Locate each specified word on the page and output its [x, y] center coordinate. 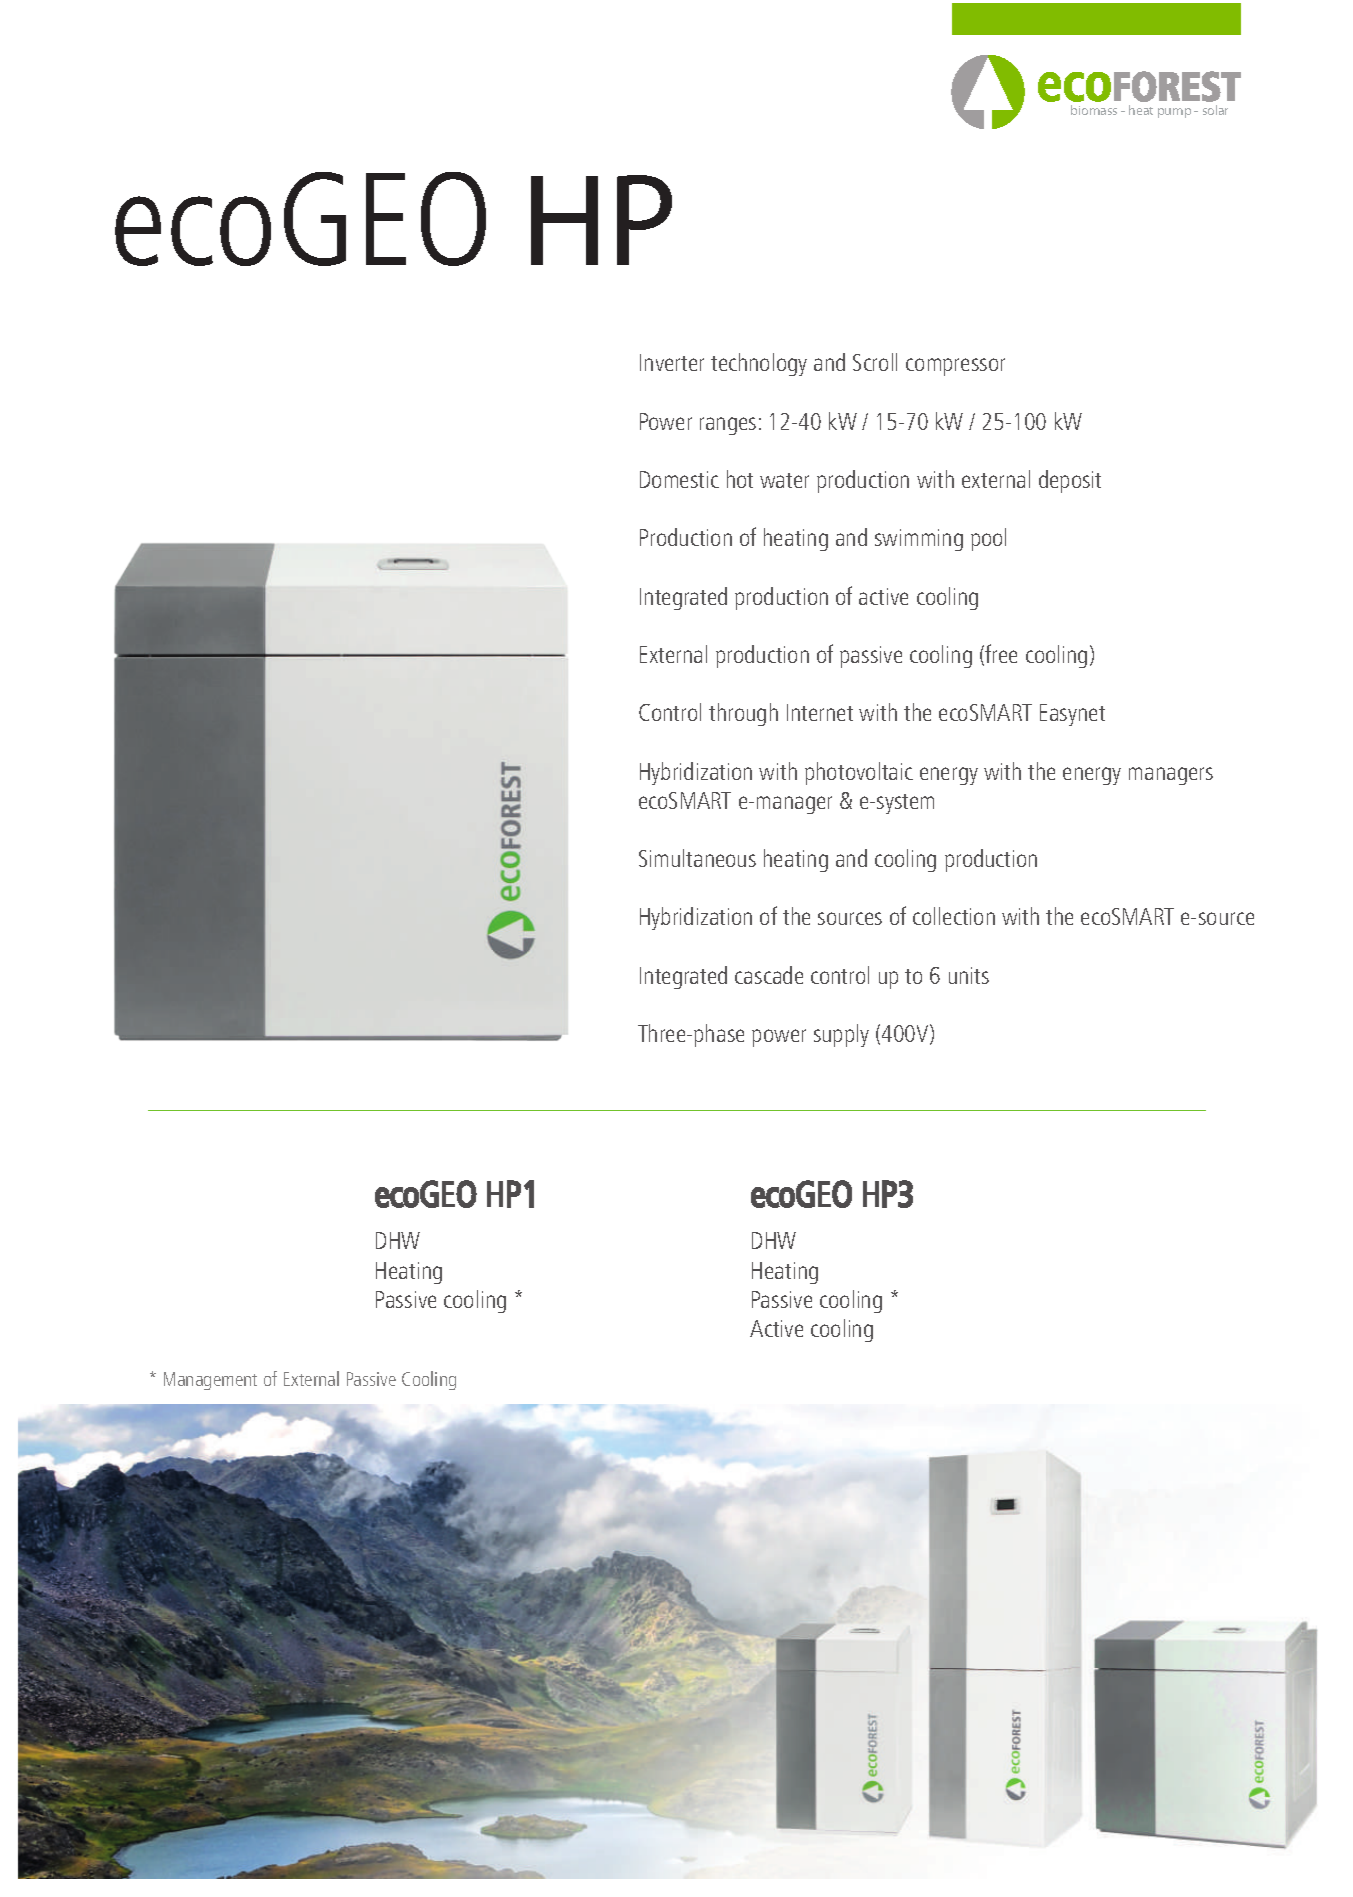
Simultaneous [697, 858]
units [969, 975]
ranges [728, 426]
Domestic [679, 479]
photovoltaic [859, 773]
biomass [1094, 110]
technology [759, 364]
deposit [1070, 481]
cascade [769, 975]
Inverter [672, 362]
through [743, 714]
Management [210, 1381]
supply [841, 1035]
